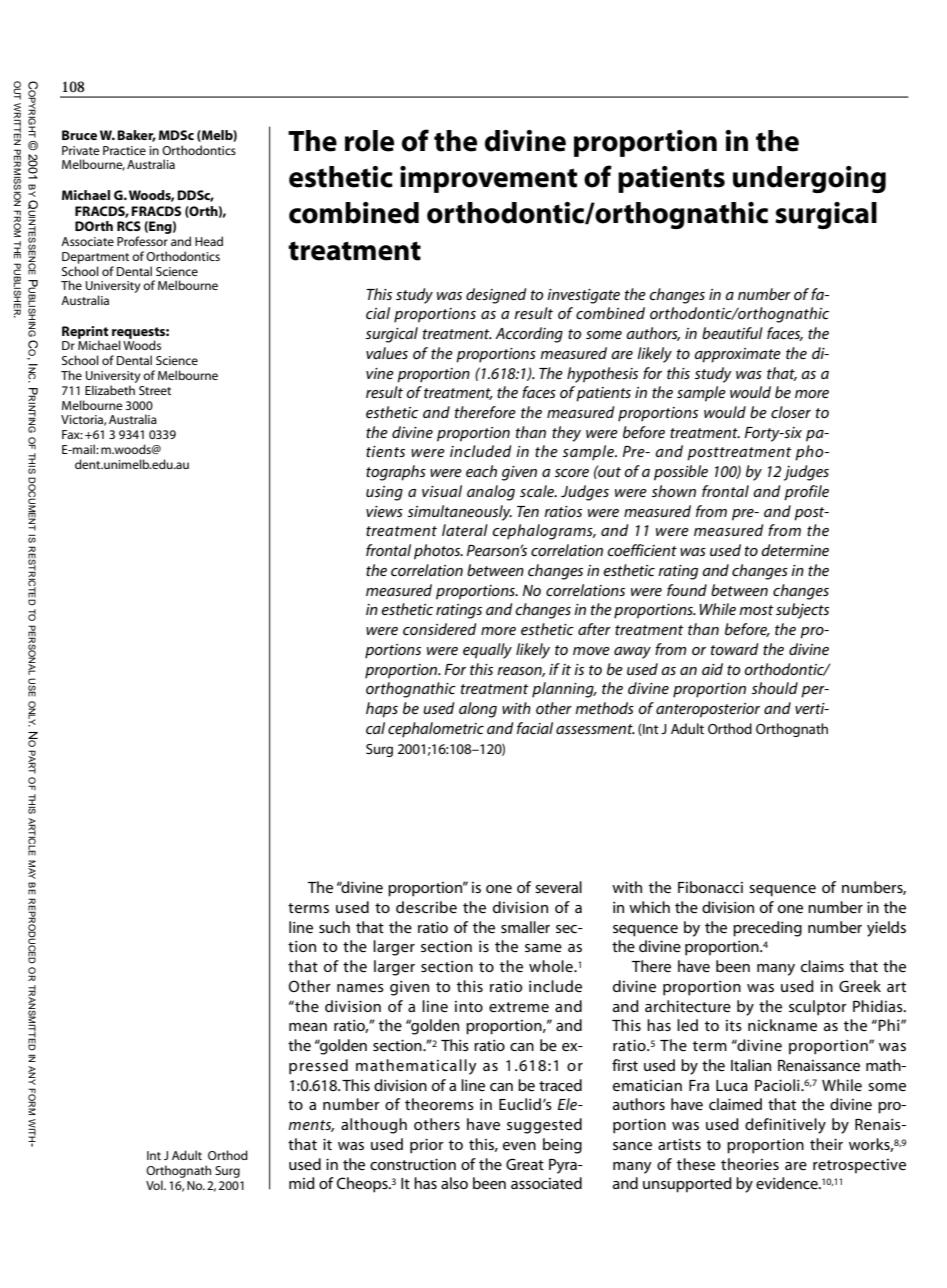  What do you see at coordinates (775, 688) in the screenshot?
I see `should` at bounding box center [775, 688].
